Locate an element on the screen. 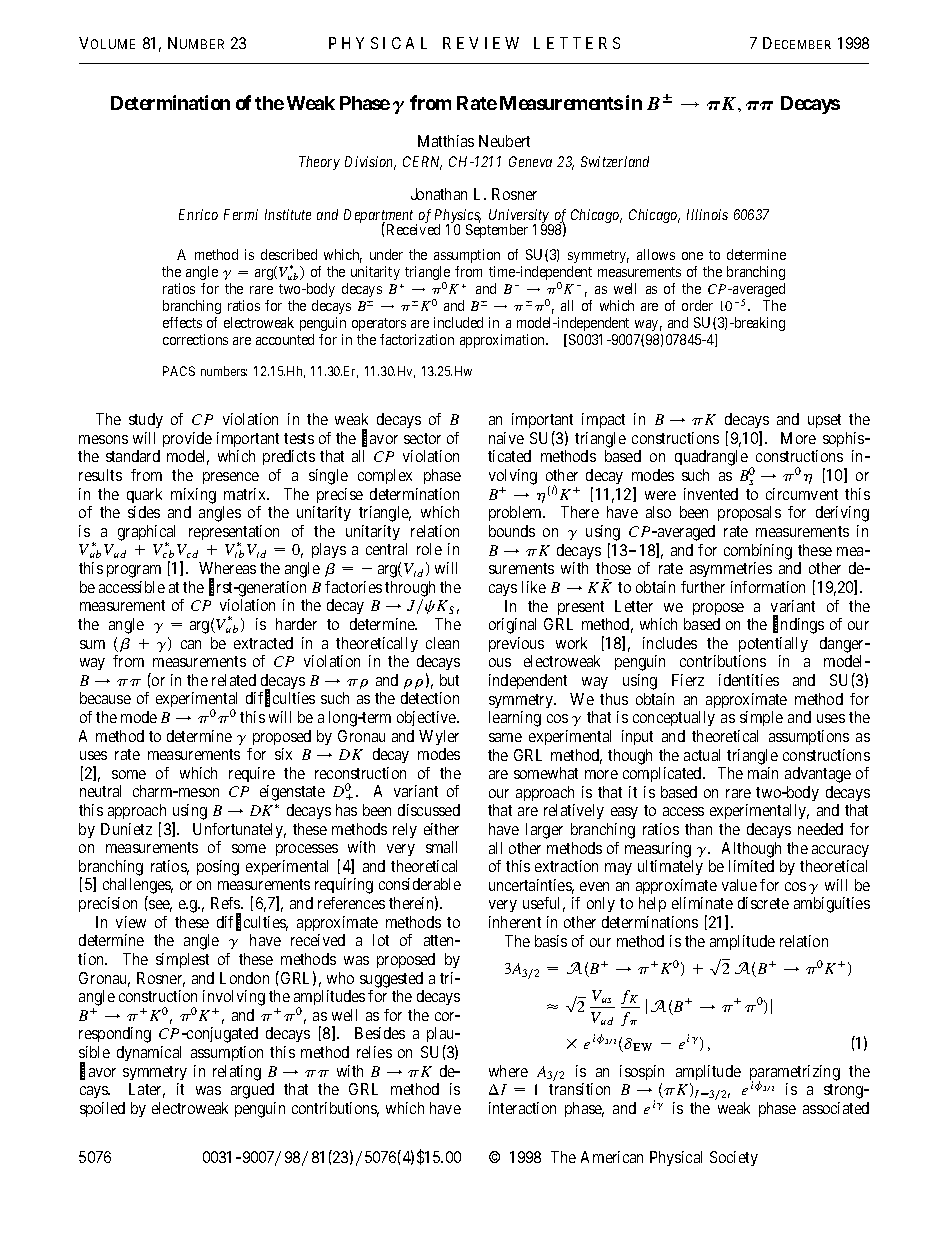 The width and height of the screenshot is (952, 1233). CERN is located at coordinates (422, 163).
